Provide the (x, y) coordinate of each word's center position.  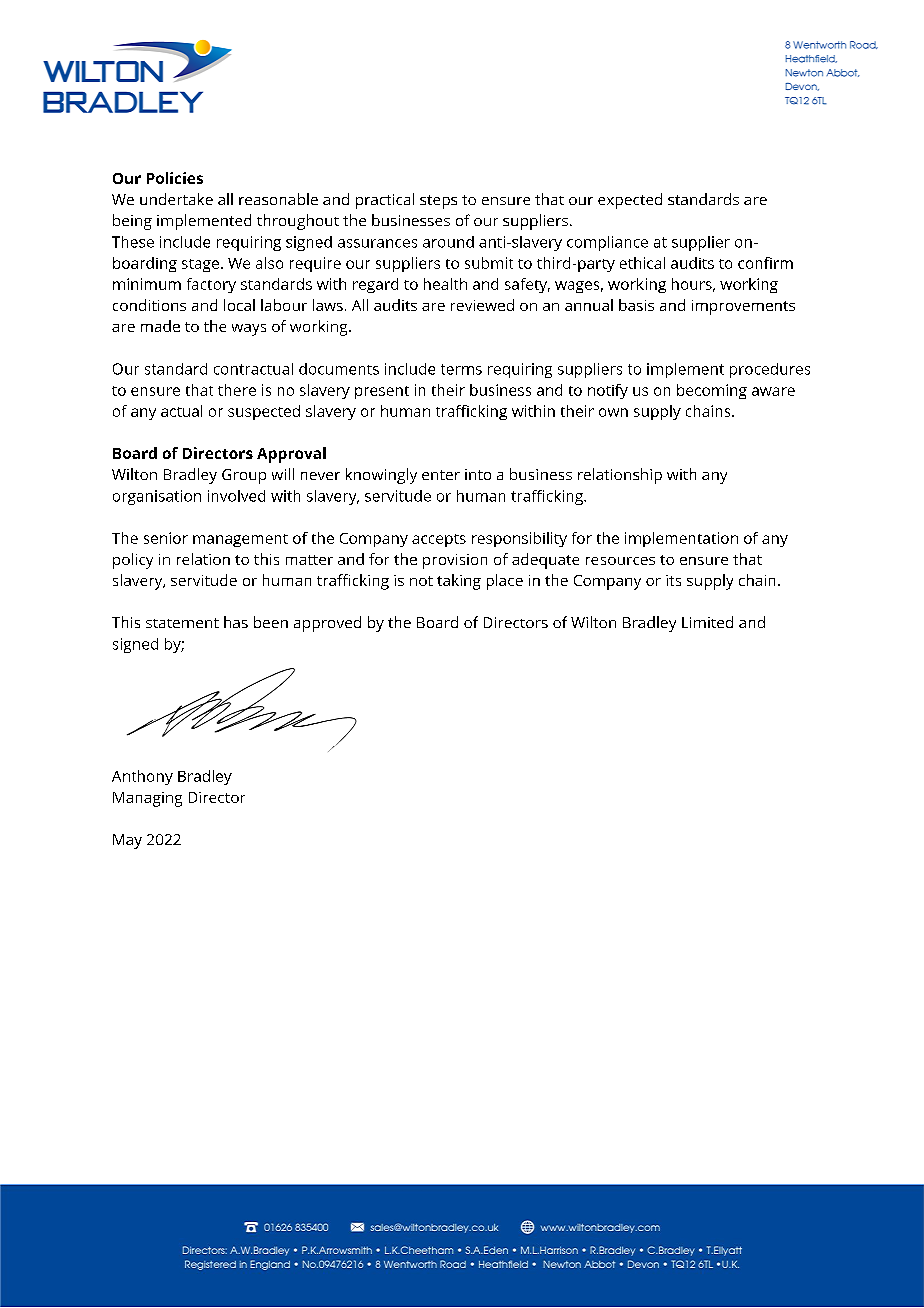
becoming (712, 391)
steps (438, 202)
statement (182, 623)
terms (461, 369)
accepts (439, 540)
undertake (176, 199)
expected (630, 201)
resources (620, 561)
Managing (147, 799)
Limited (707, 622)
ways (249, 330)
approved (327, 624)
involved (236, 496)
